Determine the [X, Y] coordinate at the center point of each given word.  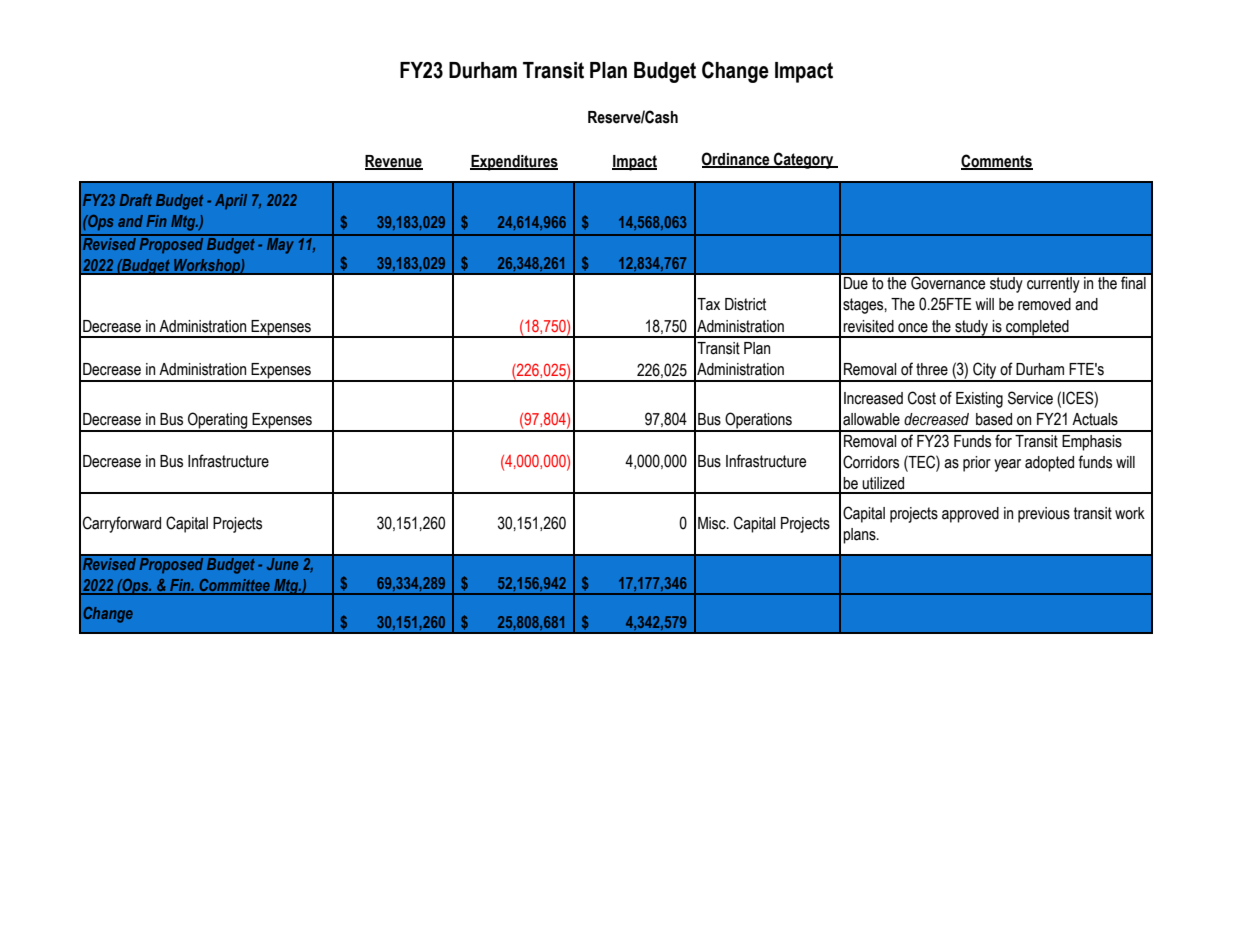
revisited [868, 326]
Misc [713, 523]
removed [1044, 304]
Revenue [394, 162]
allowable [871, 419]
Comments [997, 161]
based [994, 419]
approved [970, 515]
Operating [218, 421]
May [281, 244]
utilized [883, 483]
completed [1037, 328]
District [745, 304]
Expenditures [514, 163]
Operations [758, 421]
